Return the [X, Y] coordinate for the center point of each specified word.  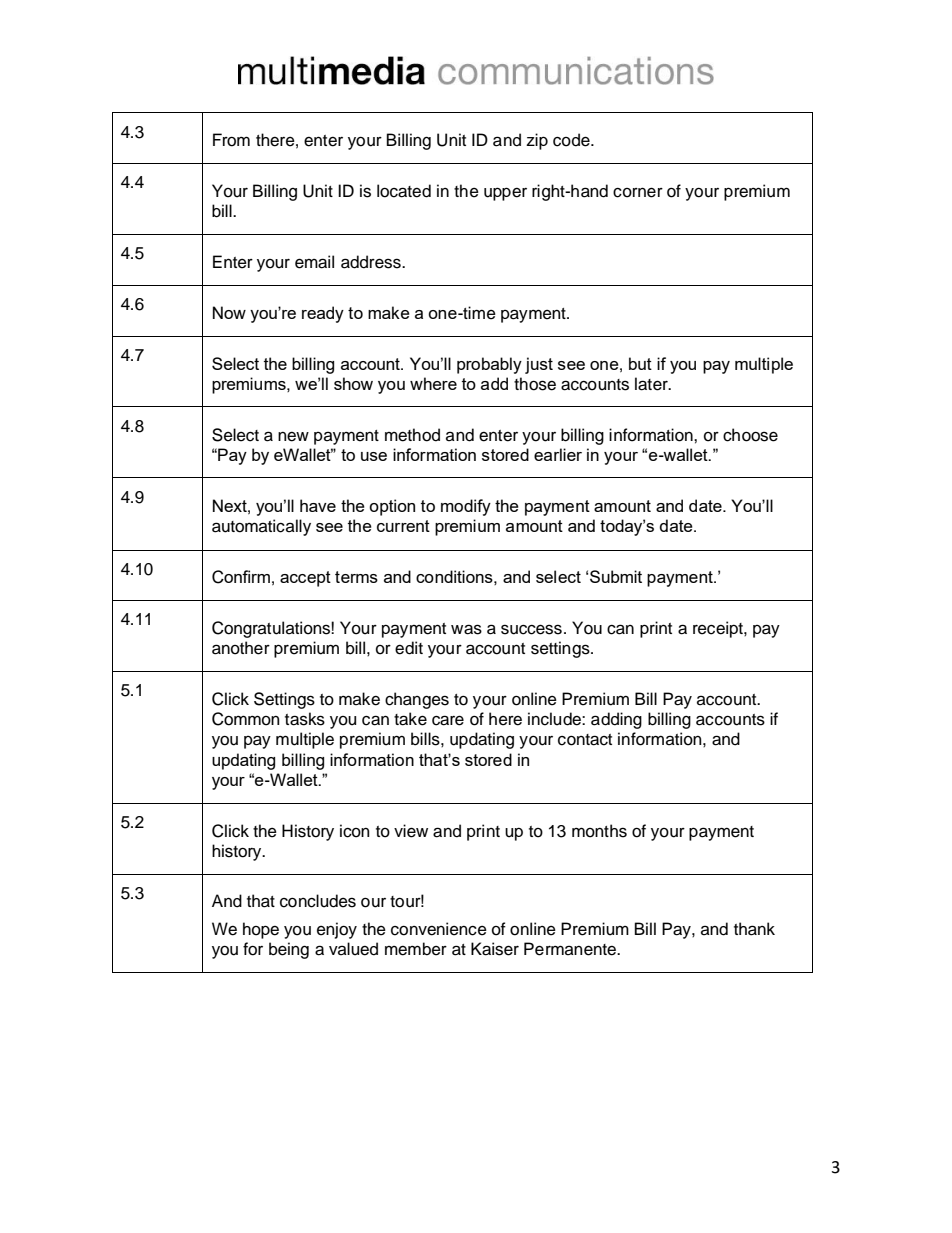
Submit [616, 576]
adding [616, 720]
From [231, 140]
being [289, 950]
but [640, 363]
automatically [261, 527]
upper [505, 194]
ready [323, 314]
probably [489, 365]
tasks [305, 719]
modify [466, 507]
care [448, 720]
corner [638, 192]
